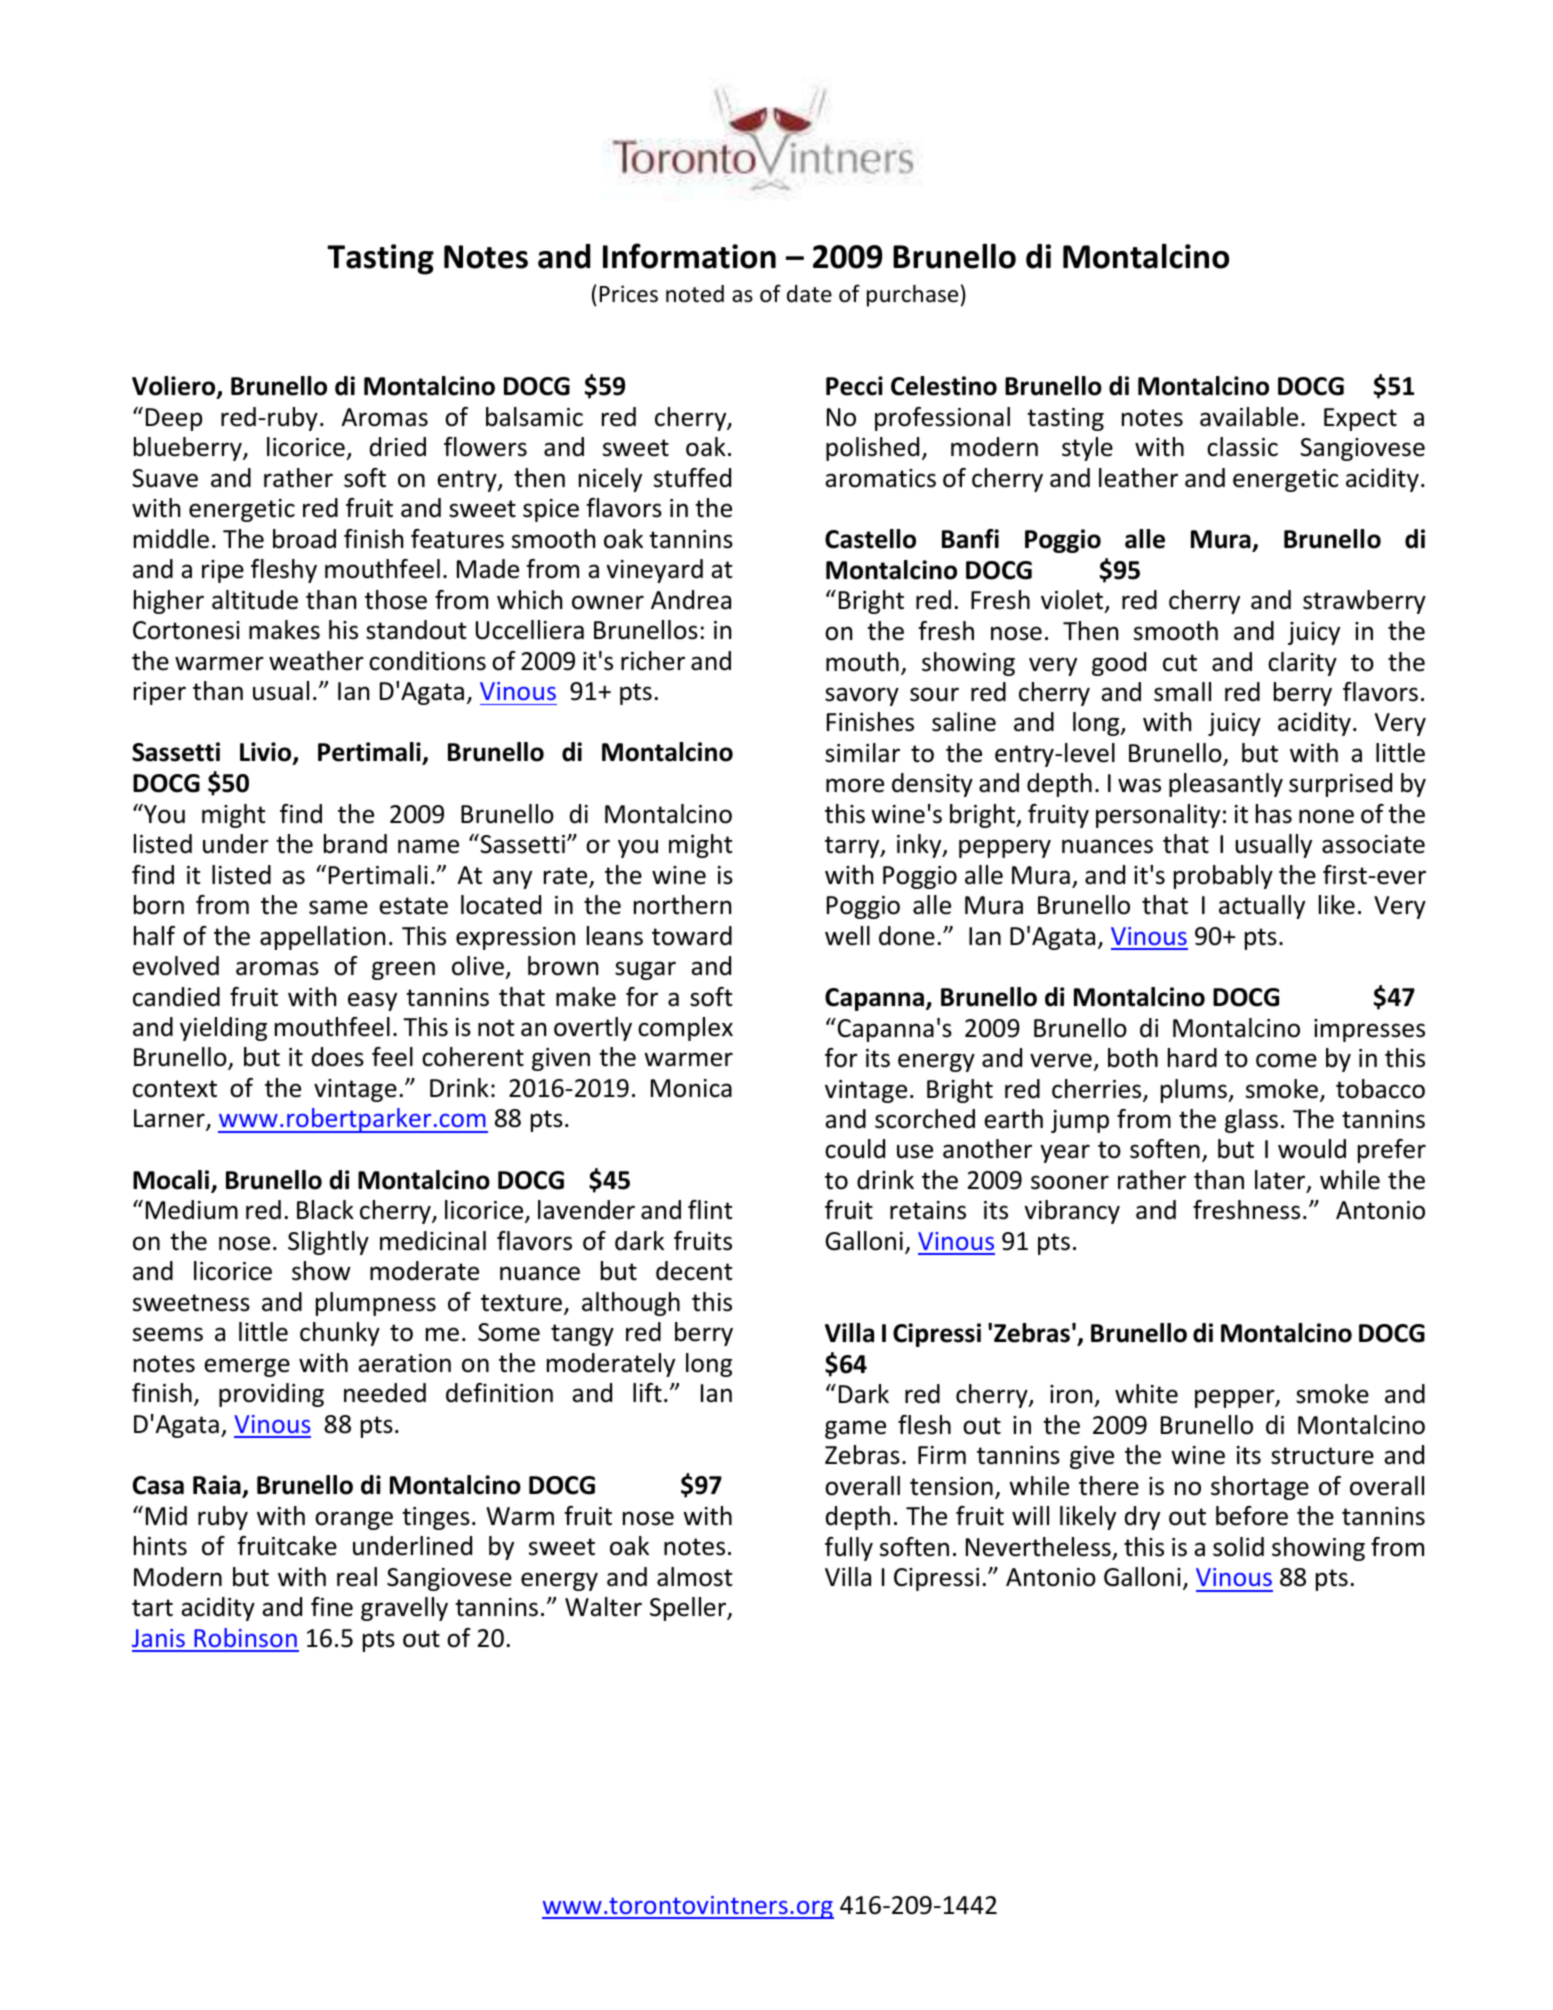  I want to click on almost, so click(695, 1577).
